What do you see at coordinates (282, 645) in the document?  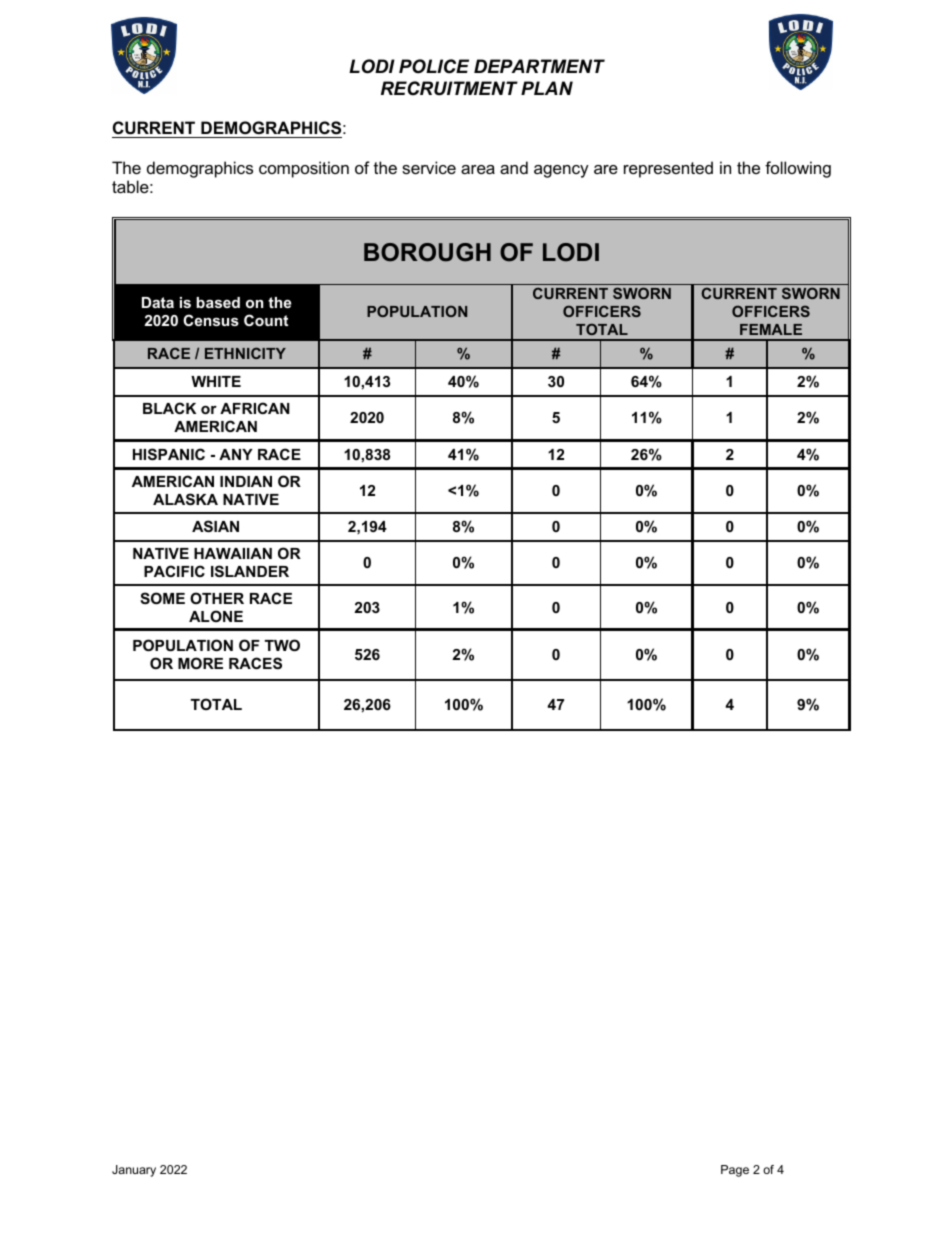 I see `TWO` at bounding box center [282, 645].
